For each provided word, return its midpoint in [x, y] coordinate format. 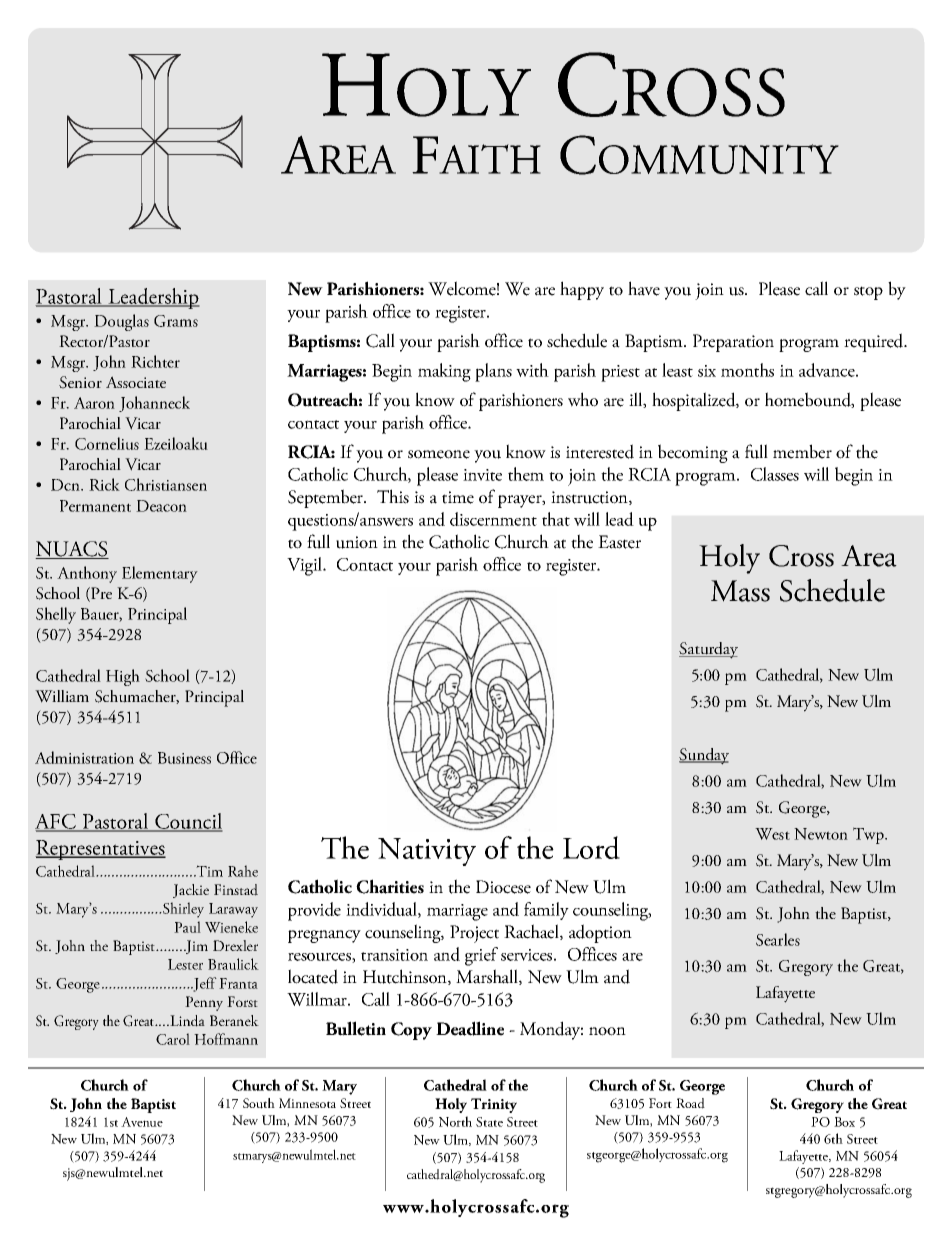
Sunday [704, 756]
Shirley [182, 910]
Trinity [494, 1105]
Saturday [708, 650]
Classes [775, 474]
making [444, 372]
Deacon [161, 506]
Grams [176, 321]
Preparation [733, 343]
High [123, 677]
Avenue [142, 1122]
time [458, 497]
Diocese [503, 887]
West [772, 834]
